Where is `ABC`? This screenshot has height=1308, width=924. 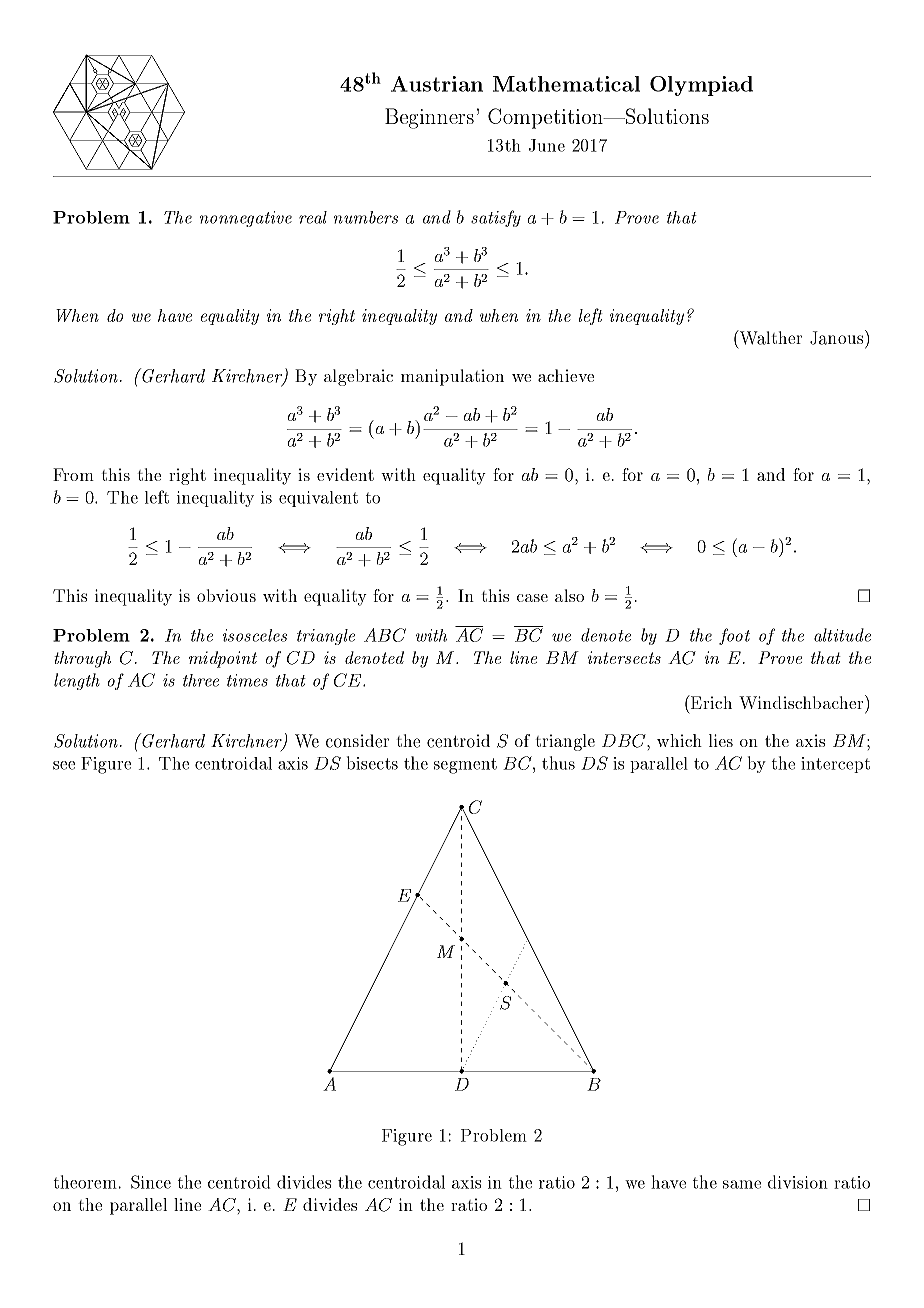 ABC is located at coordinates (385, 635).
